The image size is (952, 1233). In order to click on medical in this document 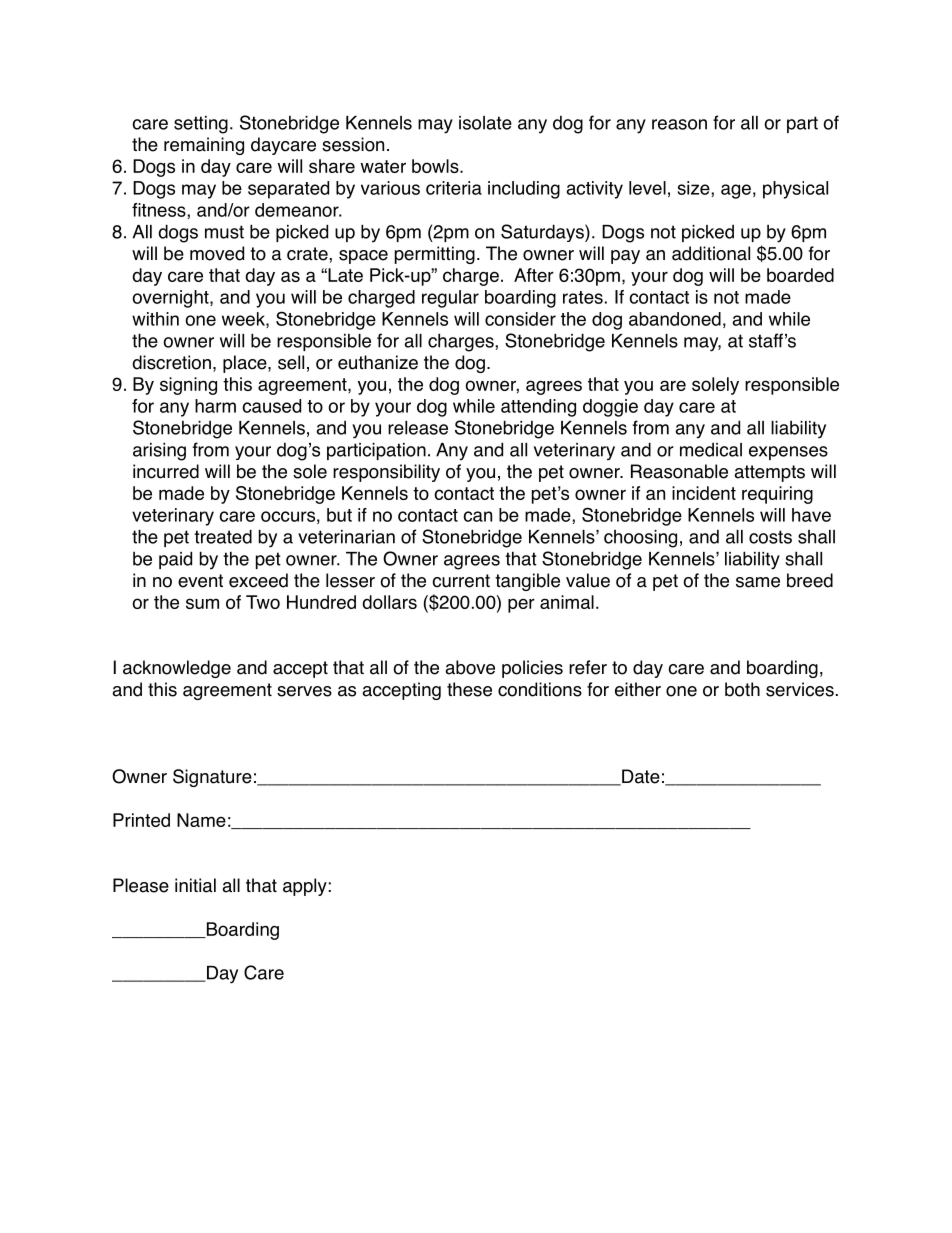, I will do `click(711, 450)`.
